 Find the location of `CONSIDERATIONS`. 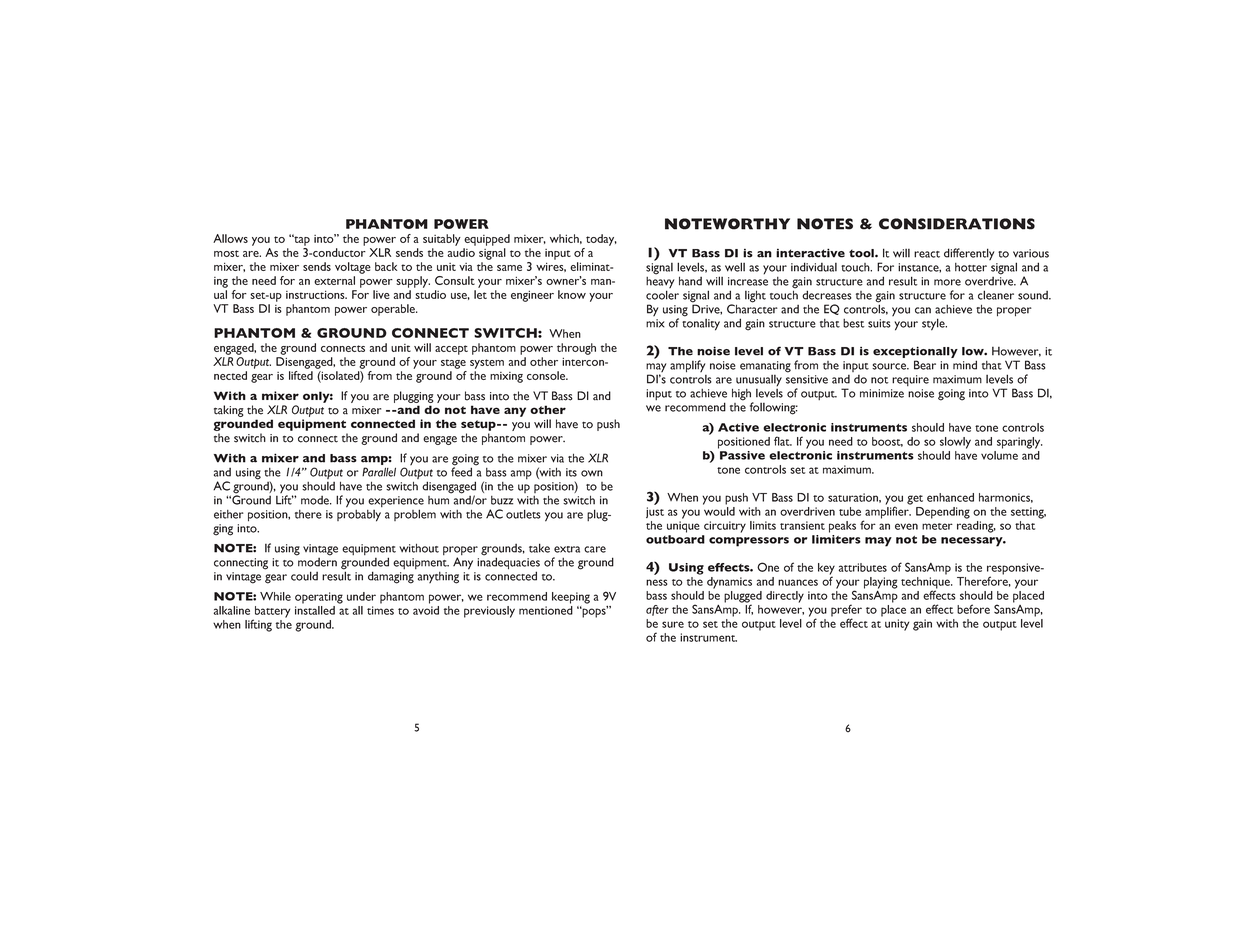

CONSIDERATIONS is located at coordinates (957, 224).
